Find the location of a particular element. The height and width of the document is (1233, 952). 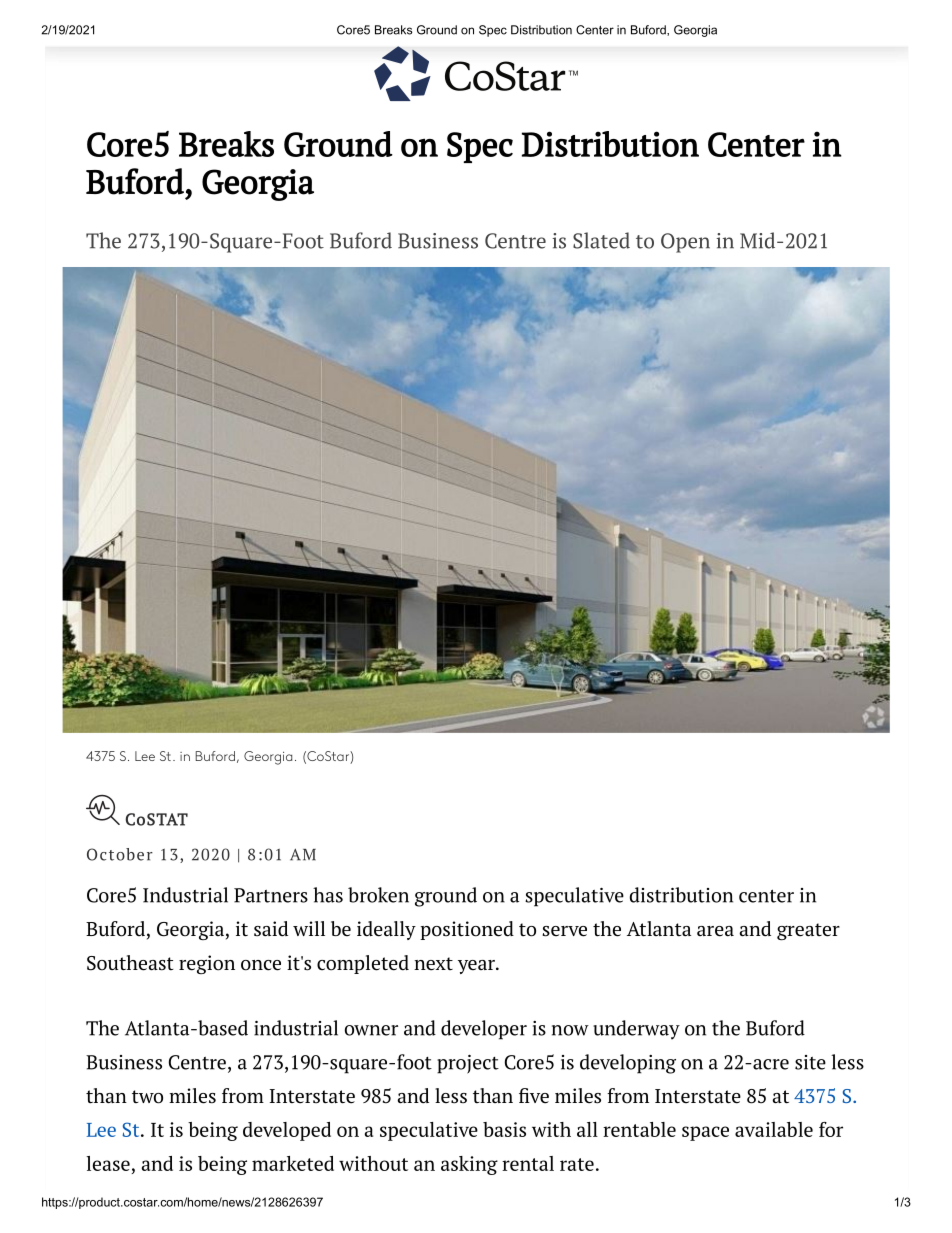

greater is located at coordinates (808, 931).
